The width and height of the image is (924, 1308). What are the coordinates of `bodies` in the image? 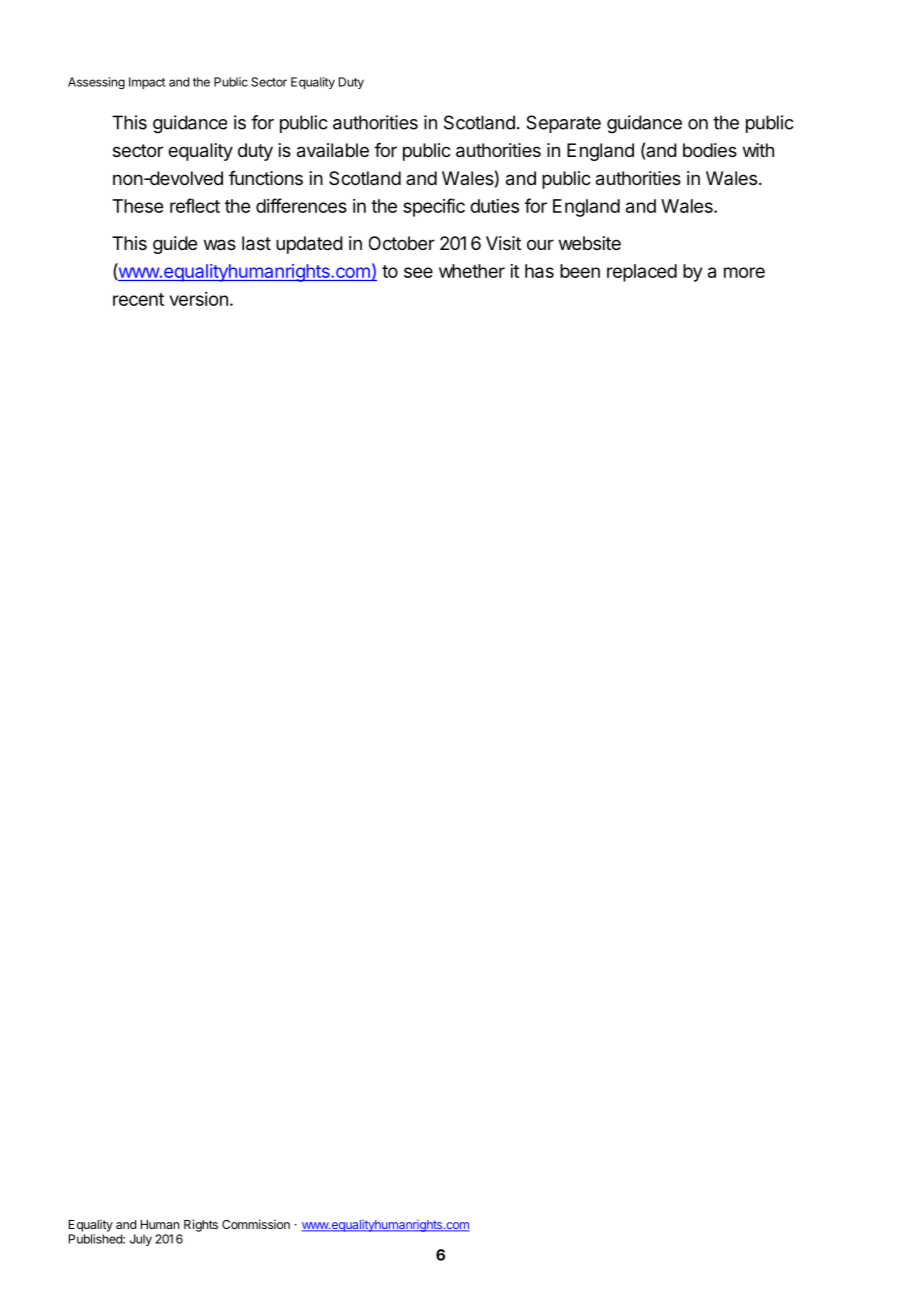 It's located at (710, 150).
